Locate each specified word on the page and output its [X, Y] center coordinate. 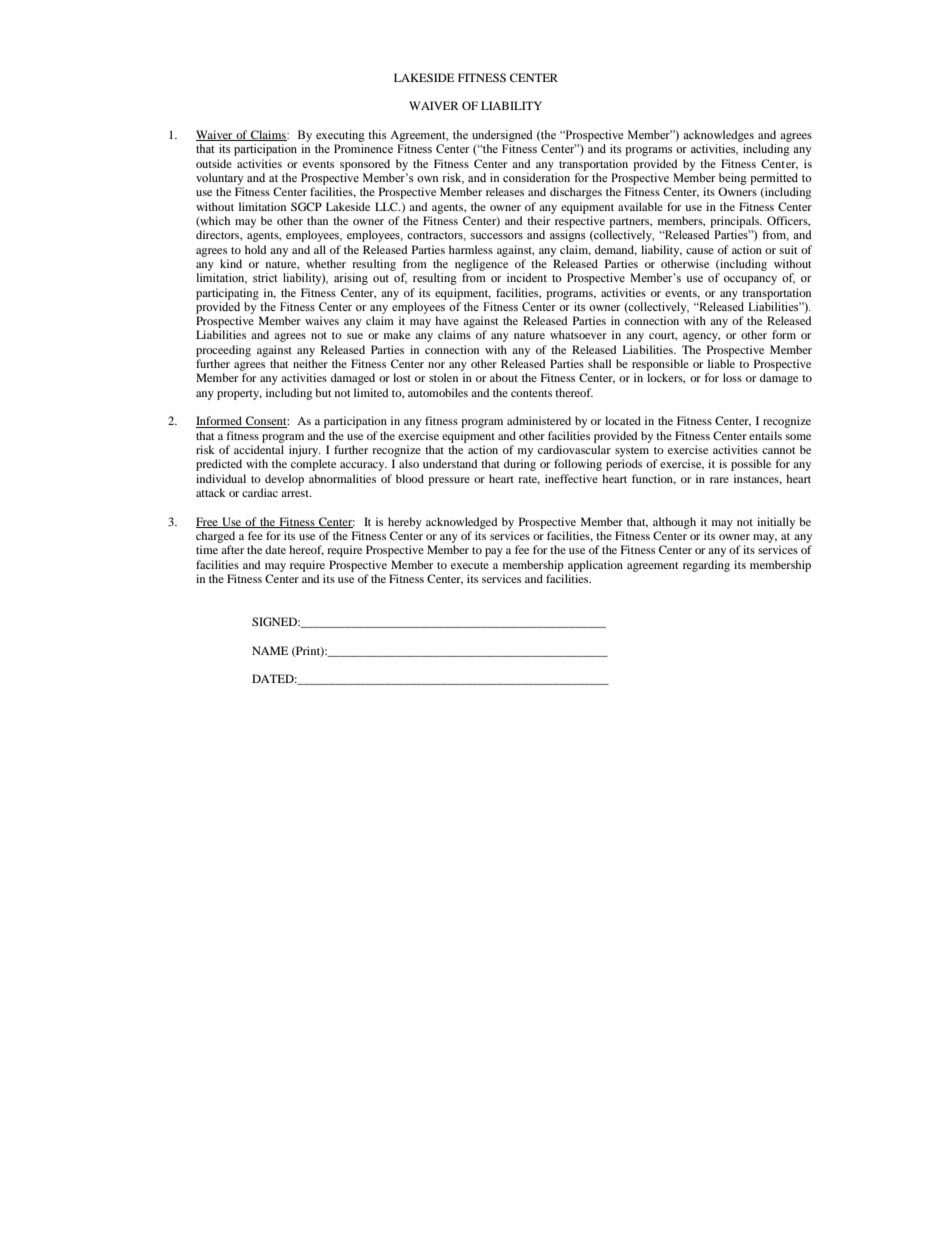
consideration [536, 177]
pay [494, 552]
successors [497, 236]
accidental [259, 449]
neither [310, 363]
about [504, 377]
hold [256, 249]
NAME [270, 650]
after [232, 549]
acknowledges [718, 136]
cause [700, 251]
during [520, 465]
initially [776, 523]
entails [765, 435]
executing [340, 136]
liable [721, 363]
